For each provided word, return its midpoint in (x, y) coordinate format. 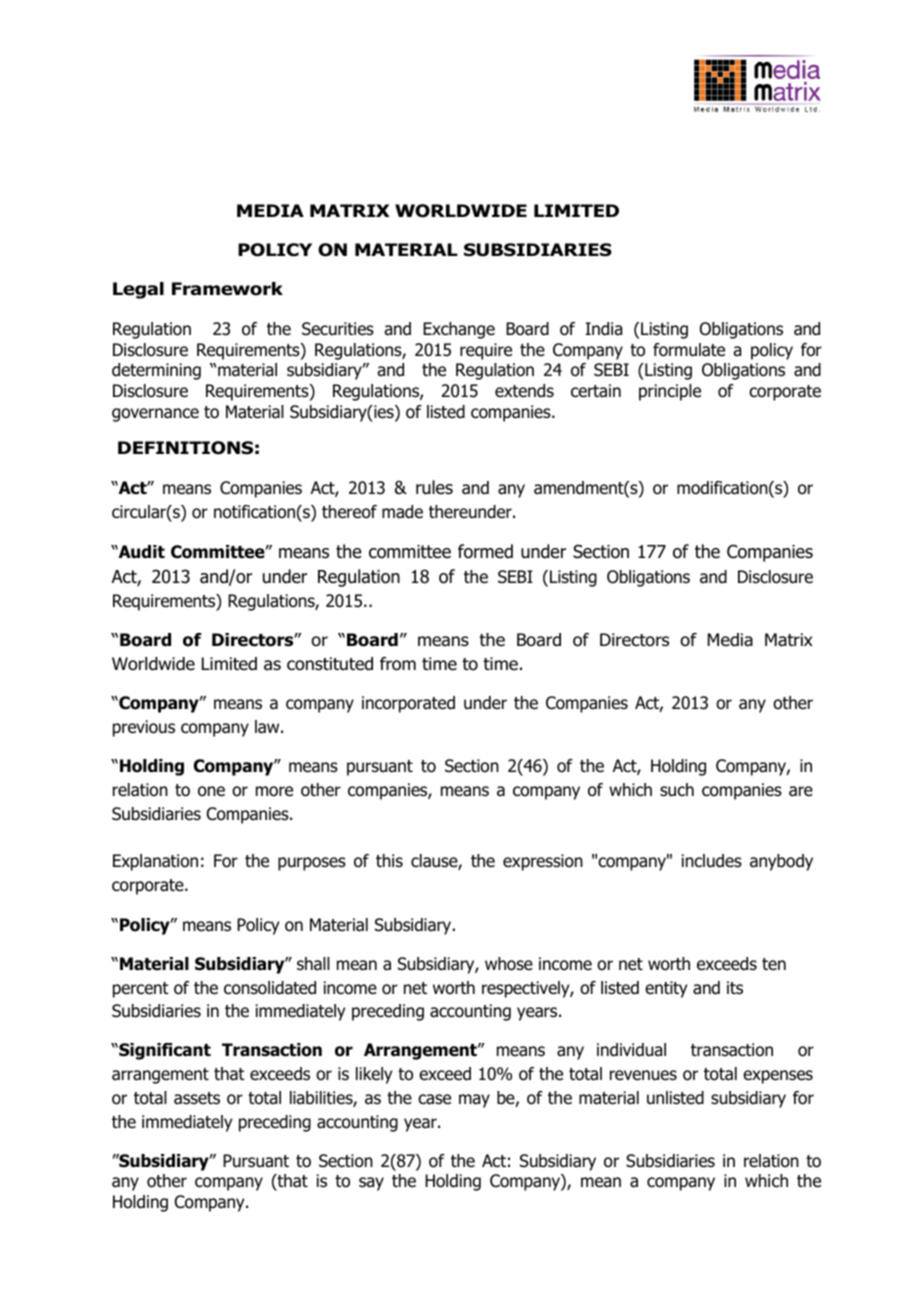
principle (670, 392)
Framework (227, 289)
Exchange (459, 330)
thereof (349, 512)
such (677, 790)
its (735, 988)
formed (485, 551)
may (474, 1101)
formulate (689, 350)
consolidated (270, 988)
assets (197, 1098)
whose (509, 964)
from (398, 664)
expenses (778, 1077)
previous (144, 728)
